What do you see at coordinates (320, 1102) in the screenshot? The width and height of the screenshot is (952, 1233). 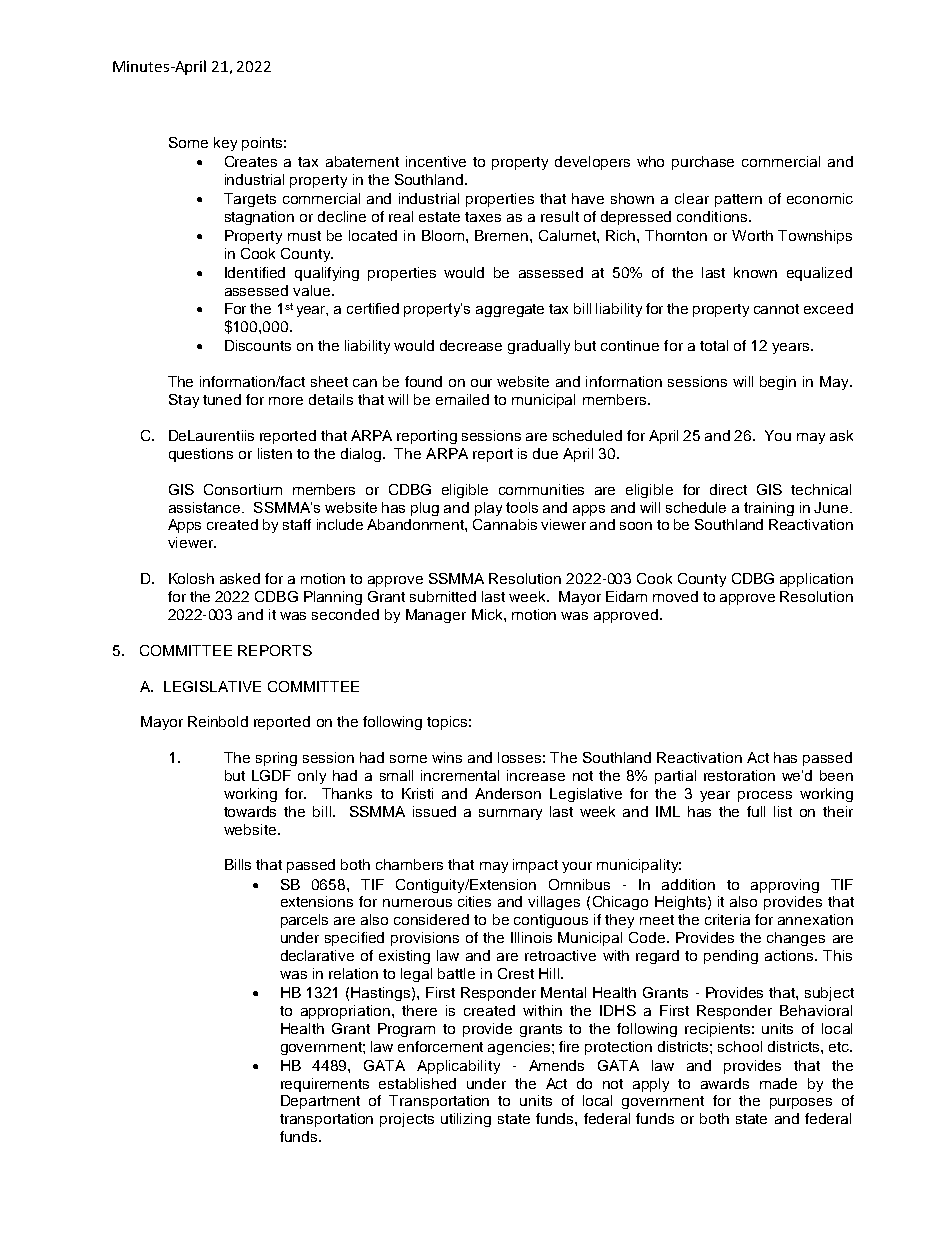 I see `Department` at bounding box center [320, 1102].
